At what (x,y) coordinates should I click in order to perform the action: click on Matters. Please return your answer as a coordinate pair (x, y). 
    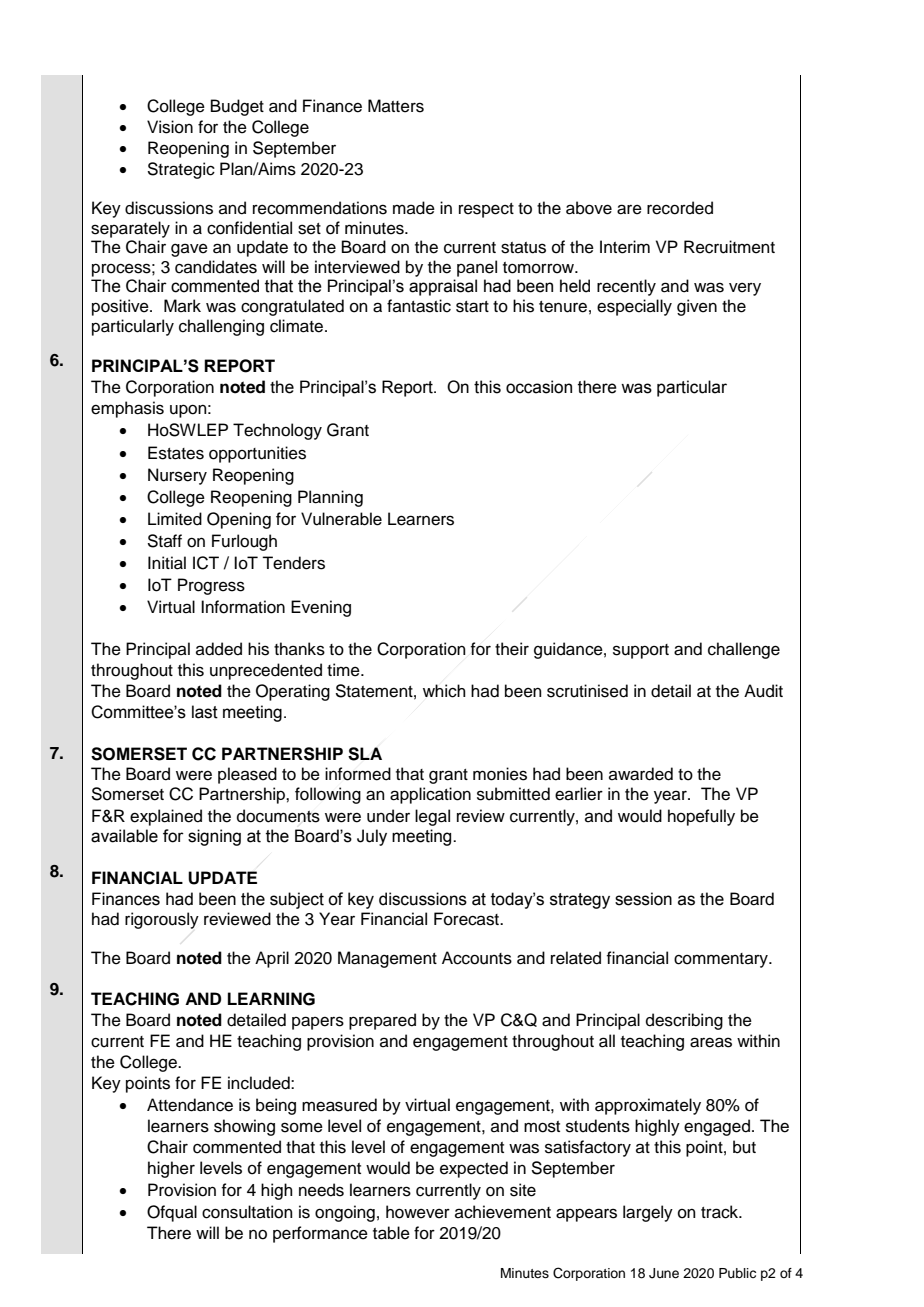
    Looking at the image, I should click on (396, 106).
